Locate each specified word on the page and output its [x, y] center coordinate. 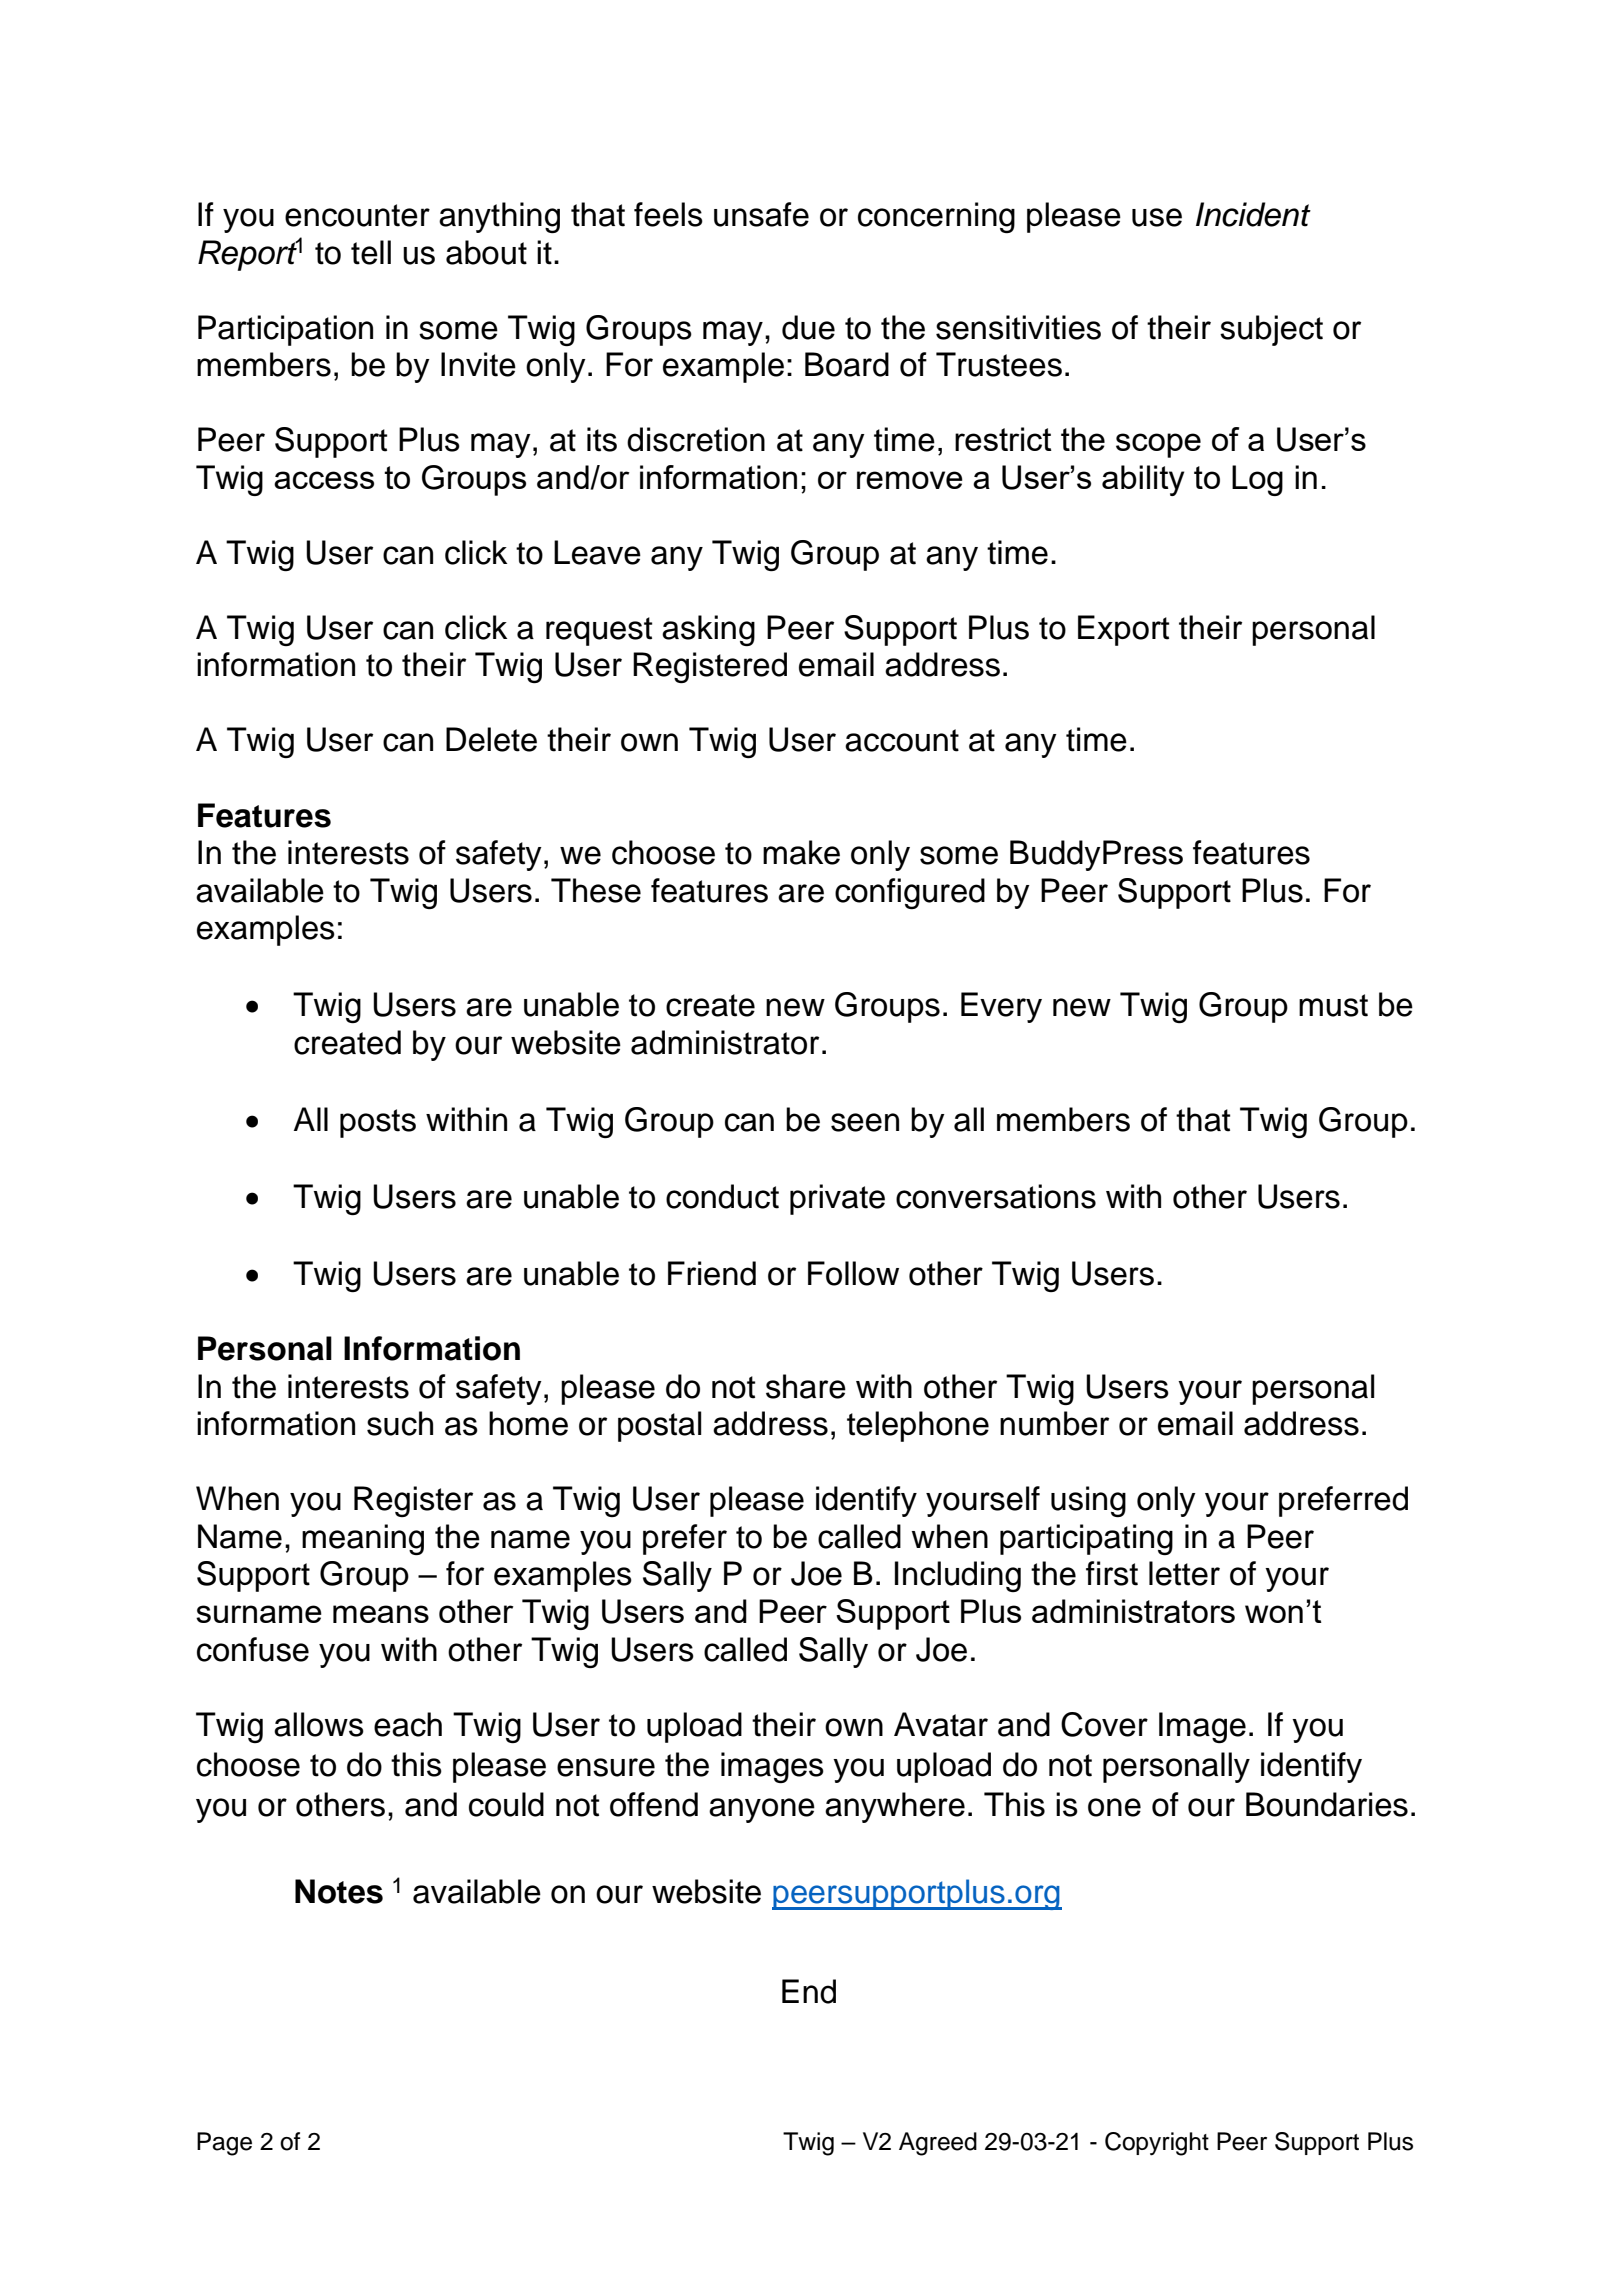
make [801, 852]
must [1333, 1005]
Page [224, 2144]
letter [1184, 1573]
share [806, 1386]
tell [371, 252]
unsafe [761, 214]
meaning [363, 1539]
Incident [1253, 214]
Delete [491, 739]
